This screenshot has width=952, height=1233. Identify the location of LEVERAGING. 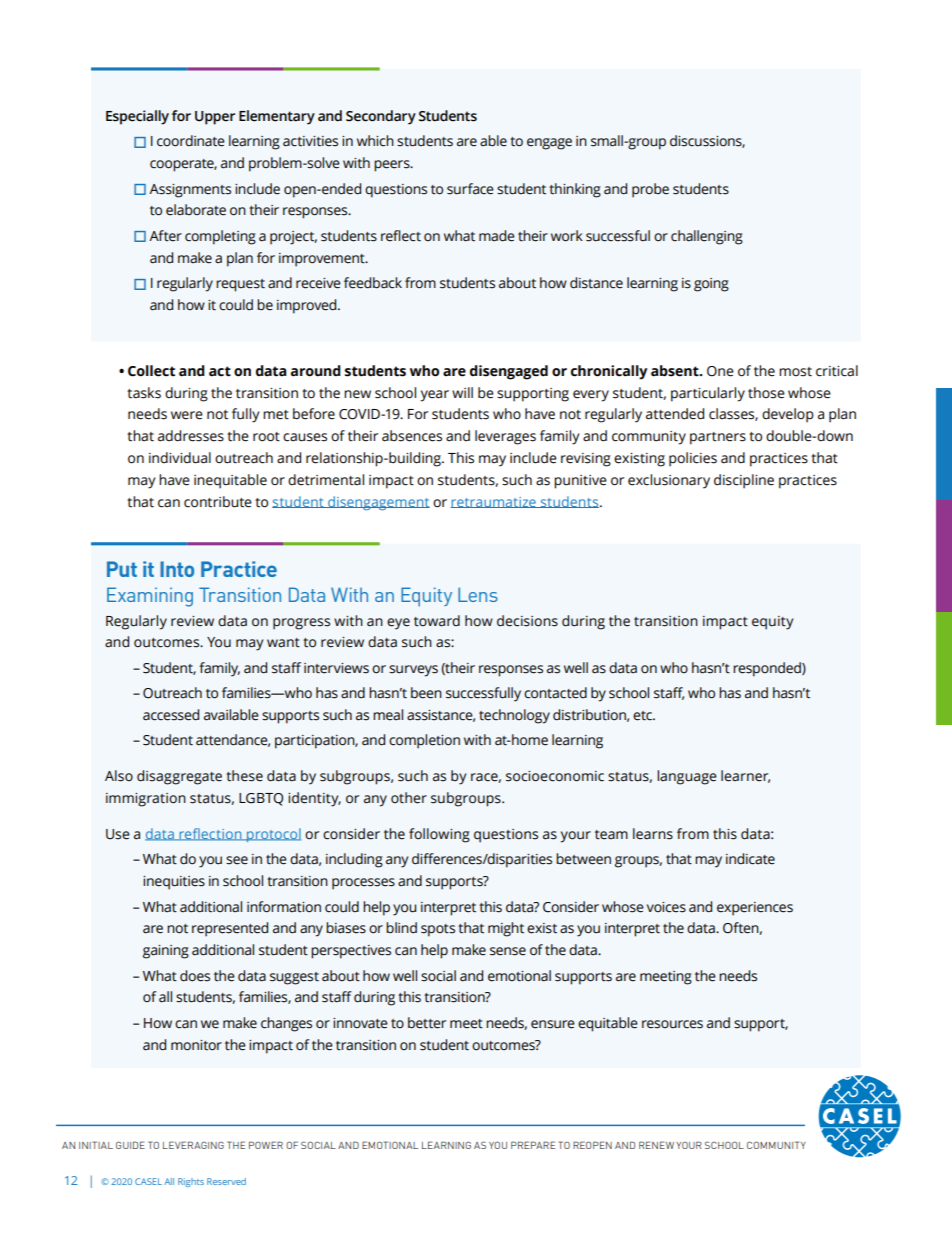
(193, 1145).
